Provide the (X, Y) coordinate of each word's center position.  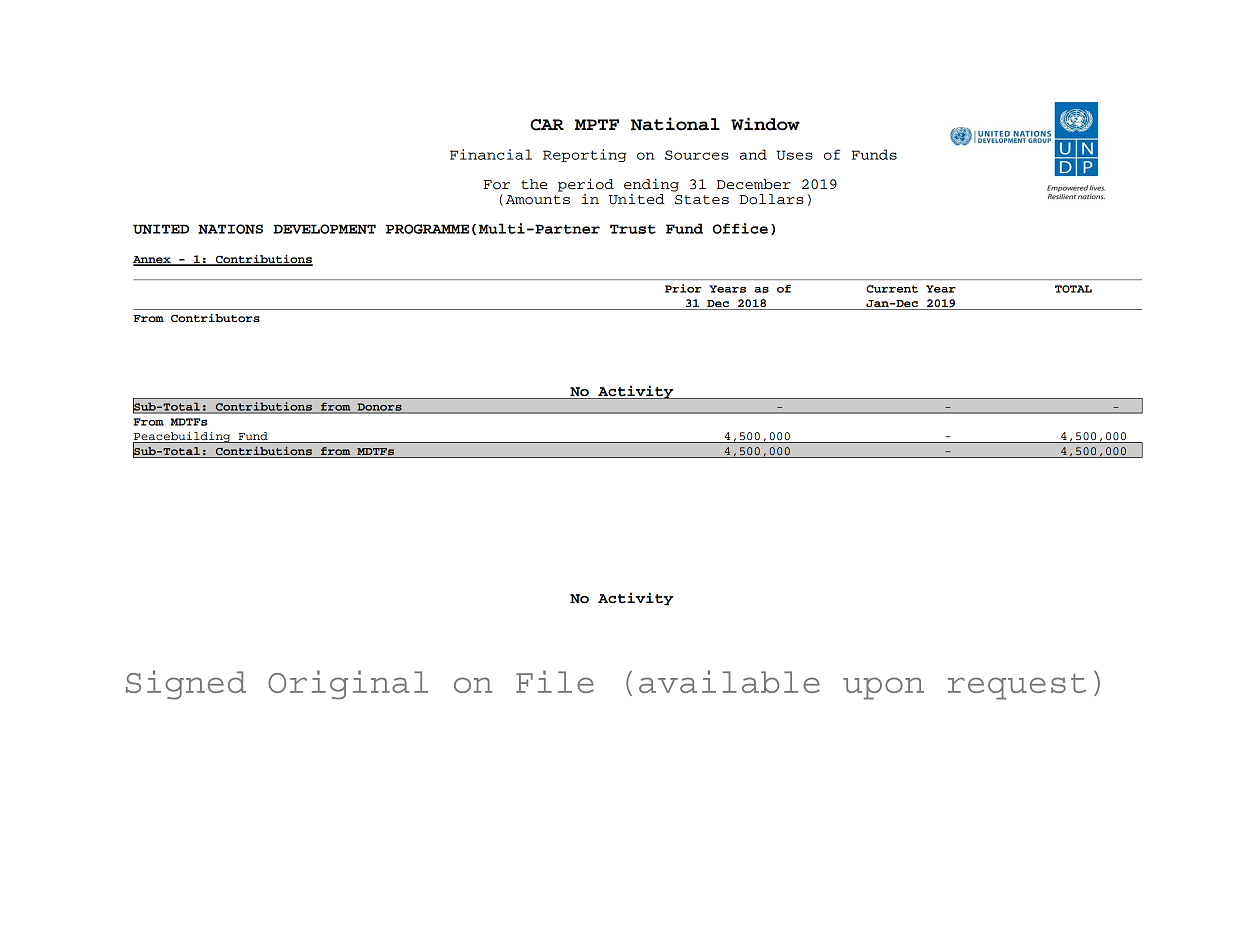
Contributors (215, 318)
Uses (794, 155)
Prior (683, 288)
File (555, 681)
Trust (633, 229)
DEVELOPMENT (324, 229)
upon (883, 688)
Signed (186, 685)
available (729, 681)
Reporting (584, 155)
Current (892, 289)
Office (740, 228)
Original (348, 685)
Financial (491, 154)
